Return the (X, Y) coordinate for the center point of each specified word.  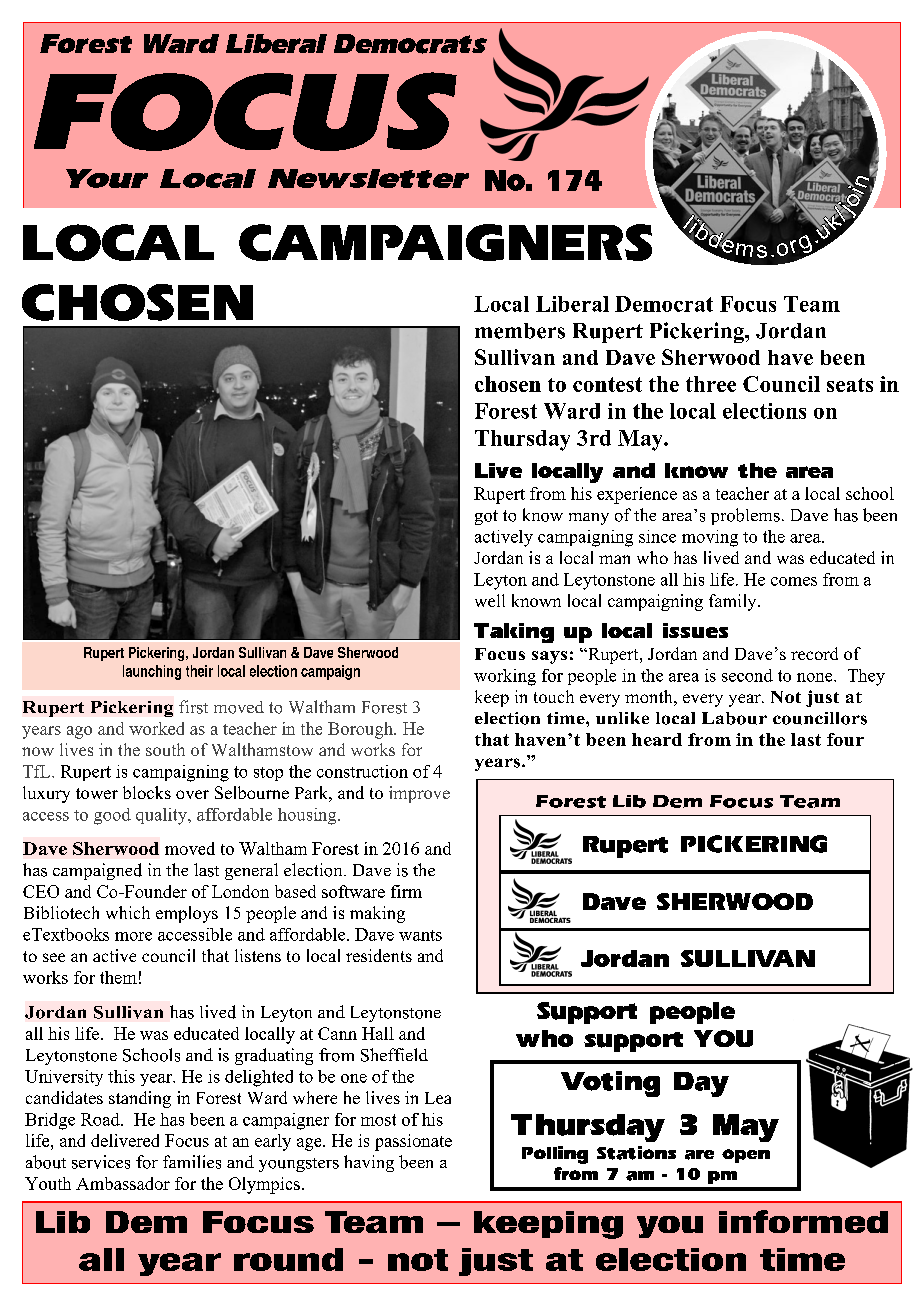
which (128, 912)
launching (152, 672)
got (486, 517)
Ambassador (123, 1183)
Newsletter (368, 178)
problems (745, 516)
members (520, 331)
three (711, 384)
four (845, 739)
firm (406, 891)
